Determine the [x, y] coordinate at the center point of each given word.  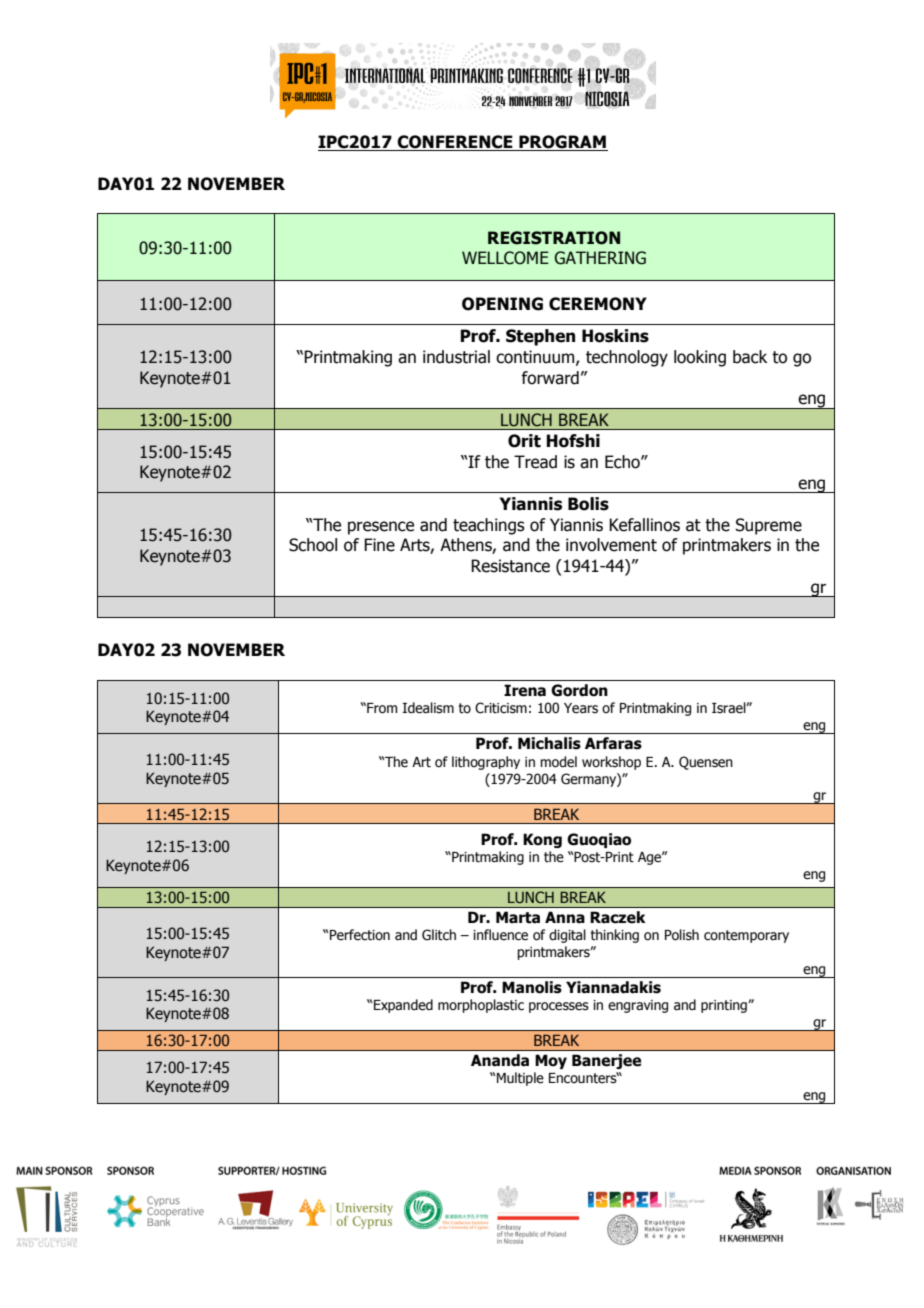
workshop [611, 763]
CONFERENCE [455, 143]
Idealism [428, 708]
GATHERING [600, 258]
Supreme [769, 526]
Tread [535, 462]
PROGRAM [562, 143]
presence [381, 528]
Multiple [520, 1079]
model [558, 762]
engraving [638, 1006]
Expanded [403, 1006]
